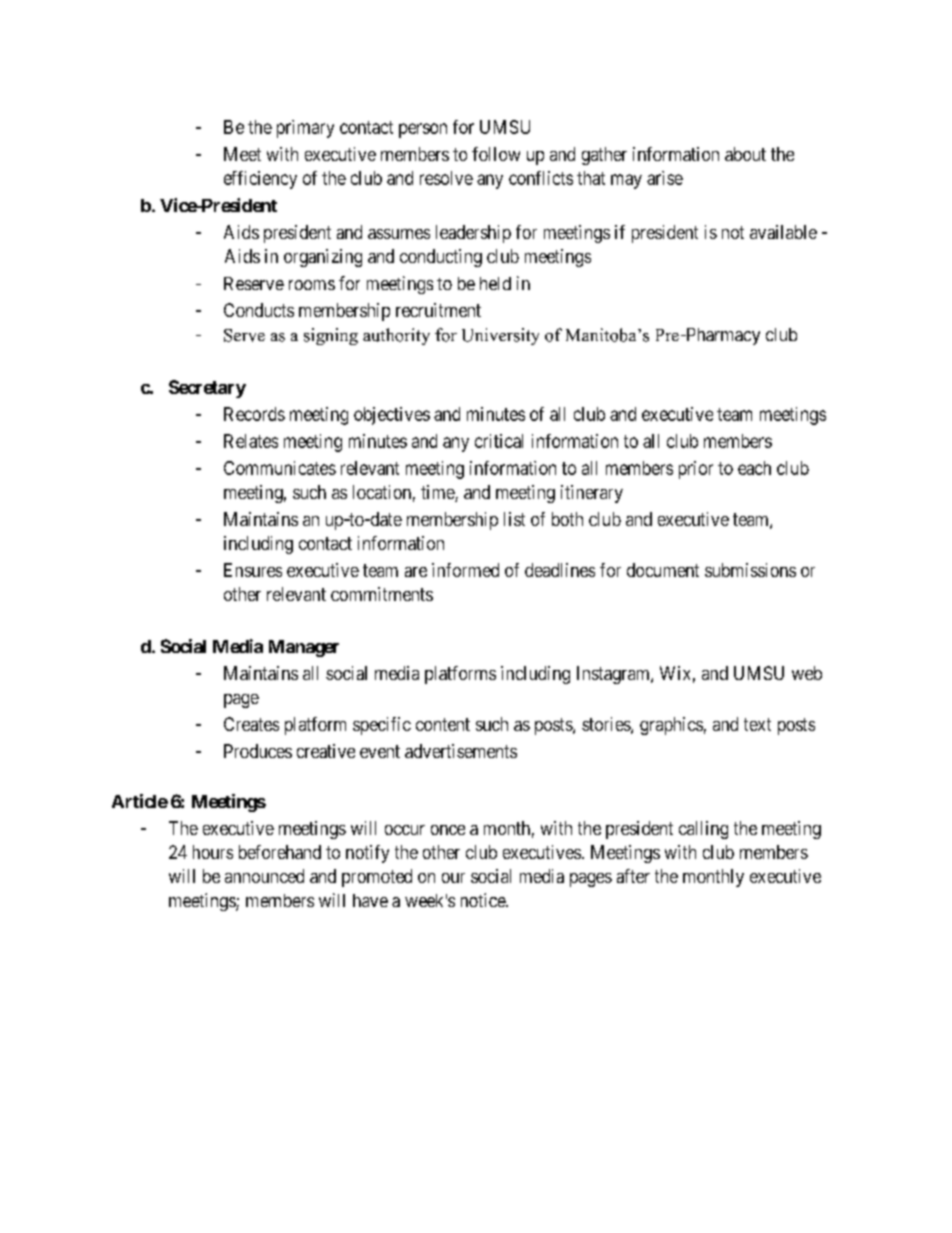 The width and height of the document is (952, 1233). Describe the element at coordinates (484, 900) in the document. I see `notice` at that location.
